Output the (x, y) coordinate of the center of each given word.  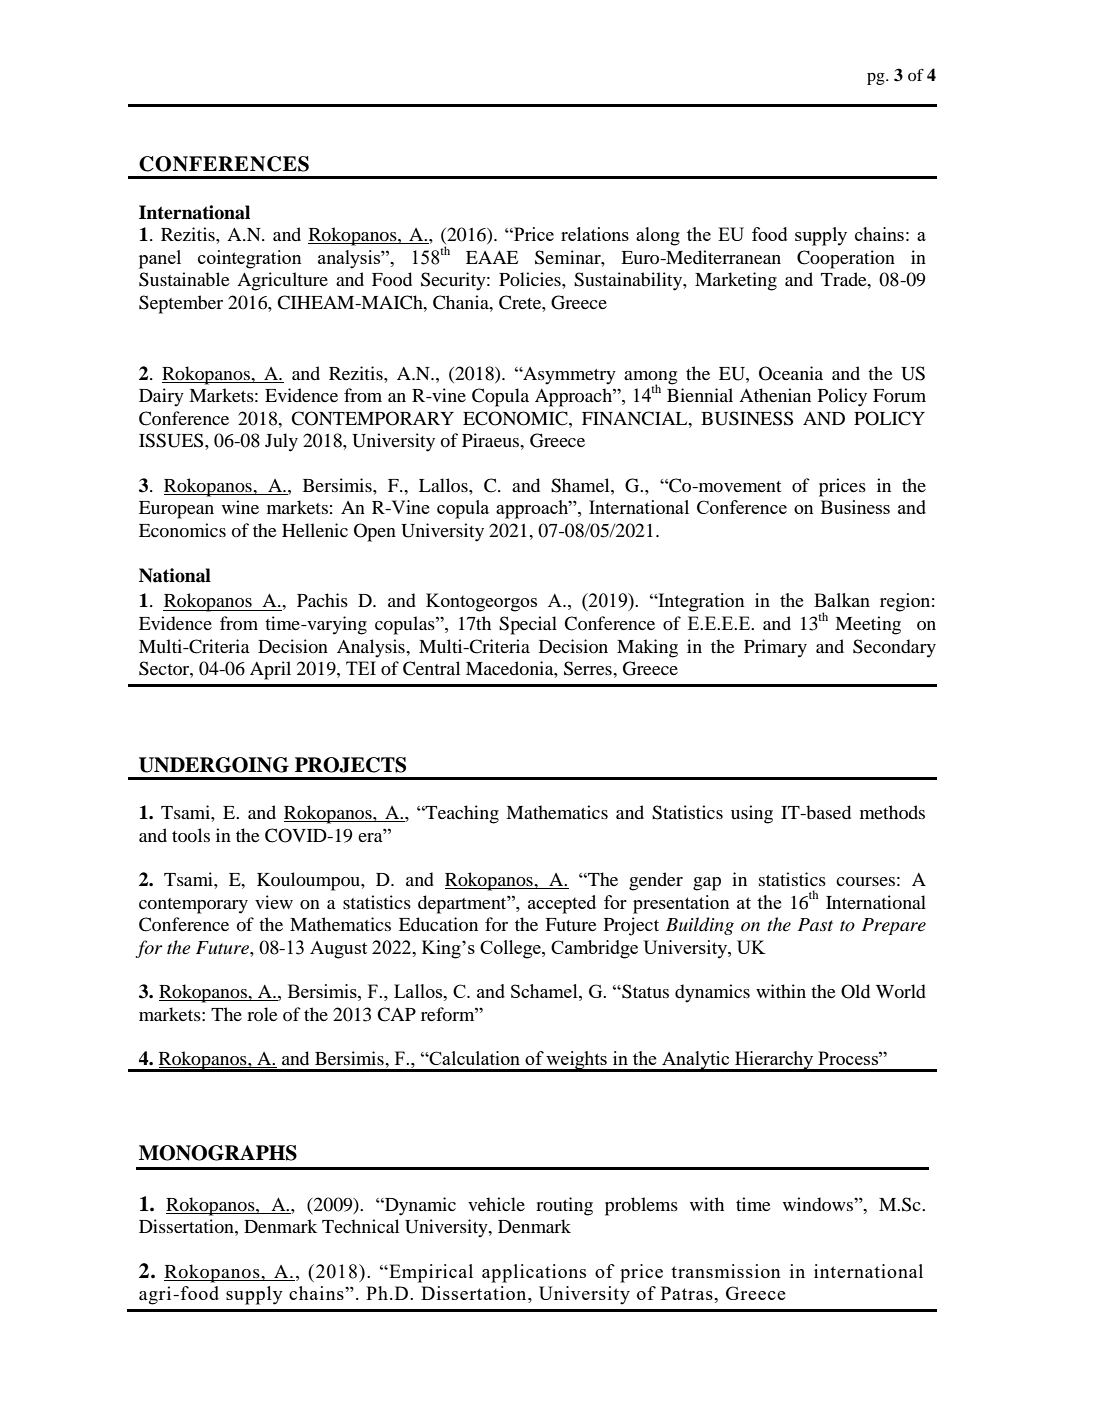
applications (534, 1273)
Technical (360, 1226)
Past (815, 924)
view (274, 902)
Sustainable (184, 279)
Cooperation (846, 259)
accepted (562, 904)
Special (528, 625)
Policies (531, 279)
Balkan (842, 600)
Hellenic (315, 530)
